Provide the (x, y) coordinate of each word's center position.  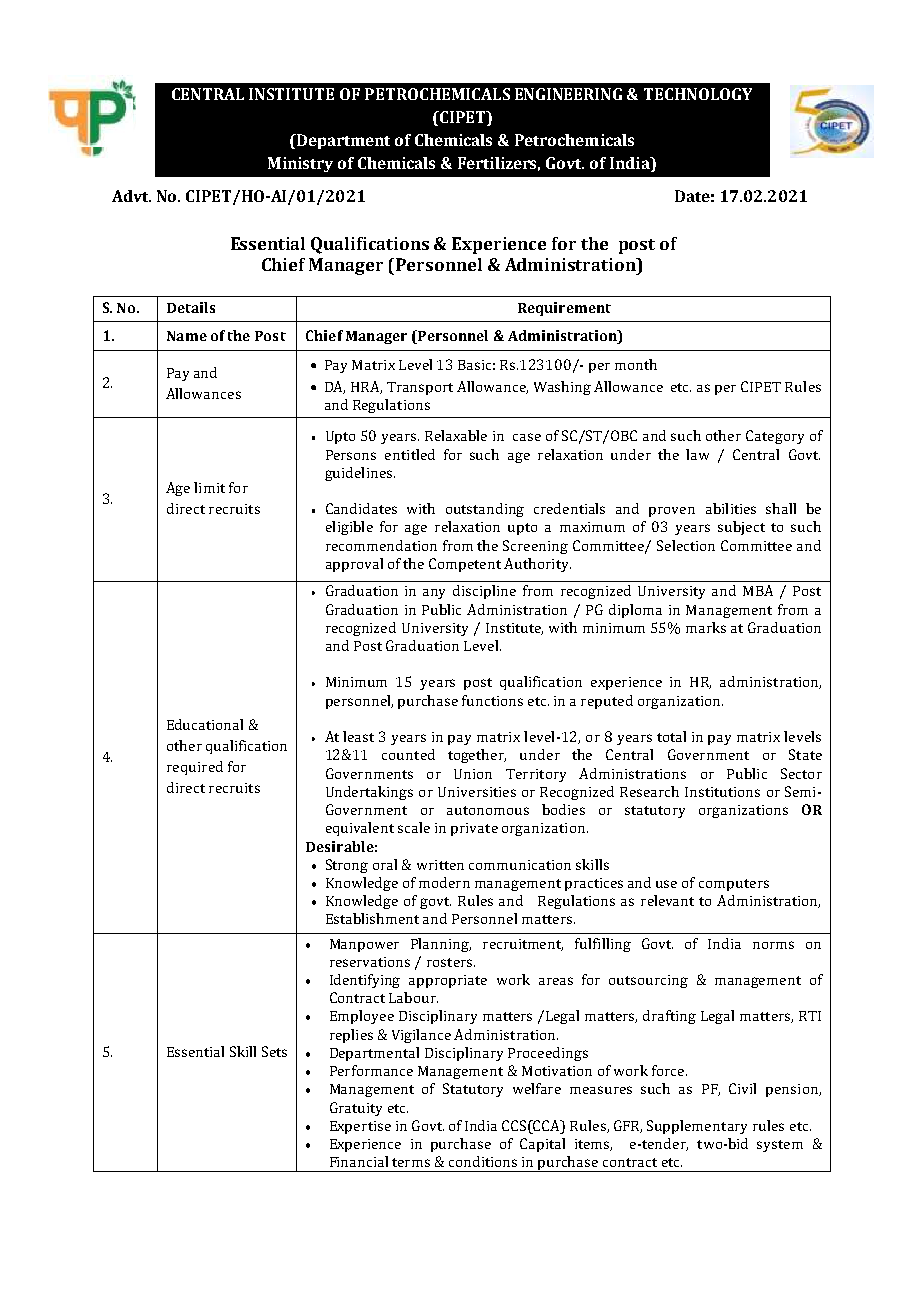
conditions (483, 1161)
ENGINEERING (568, 94)
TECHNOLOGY (698, 94)
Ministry (300, 164)
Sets (274, 1051)
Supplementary (697, 1127)
